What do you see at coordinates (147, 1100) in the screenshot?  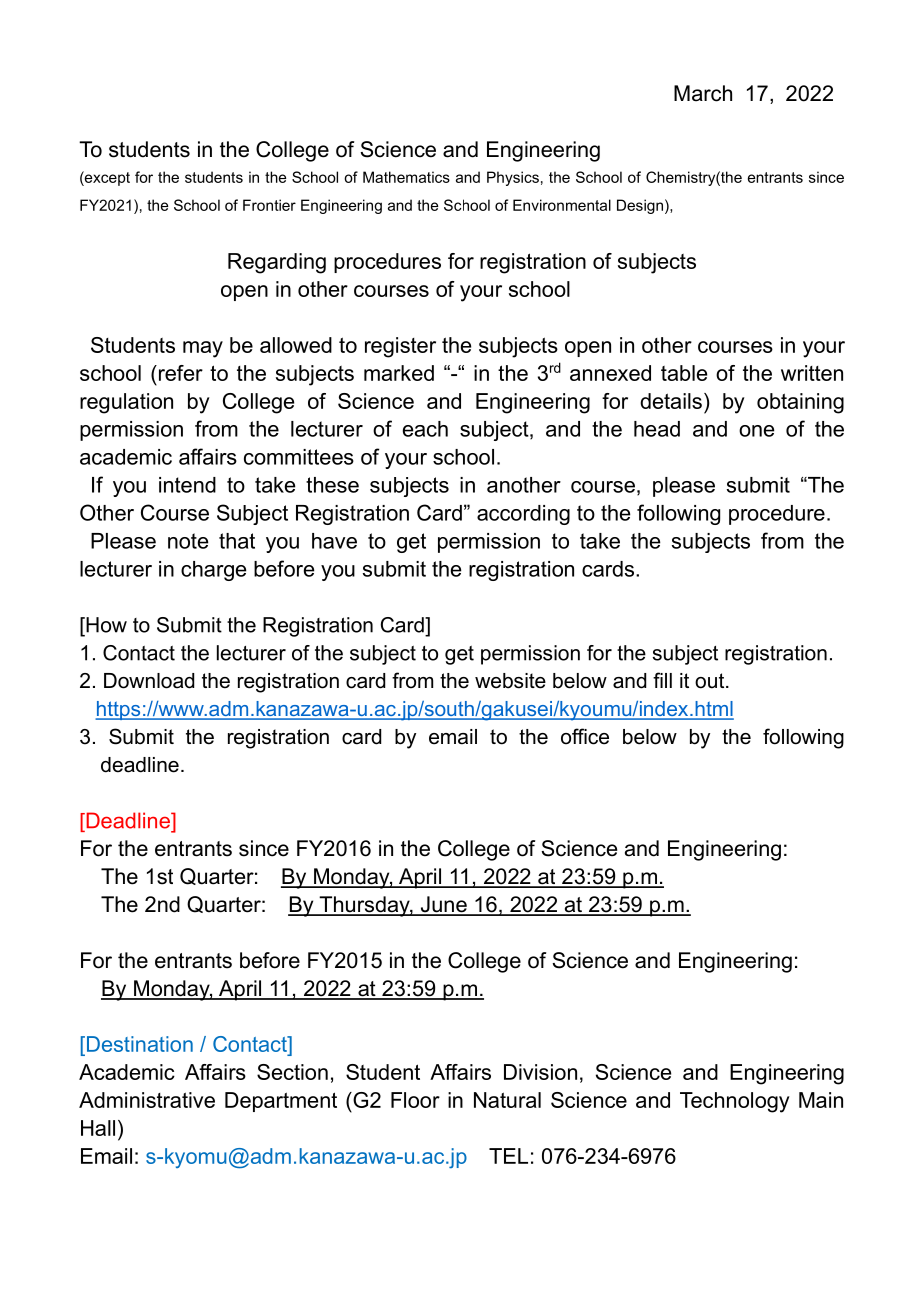 I see `Administrative` at bounding box center [147, 1100].
